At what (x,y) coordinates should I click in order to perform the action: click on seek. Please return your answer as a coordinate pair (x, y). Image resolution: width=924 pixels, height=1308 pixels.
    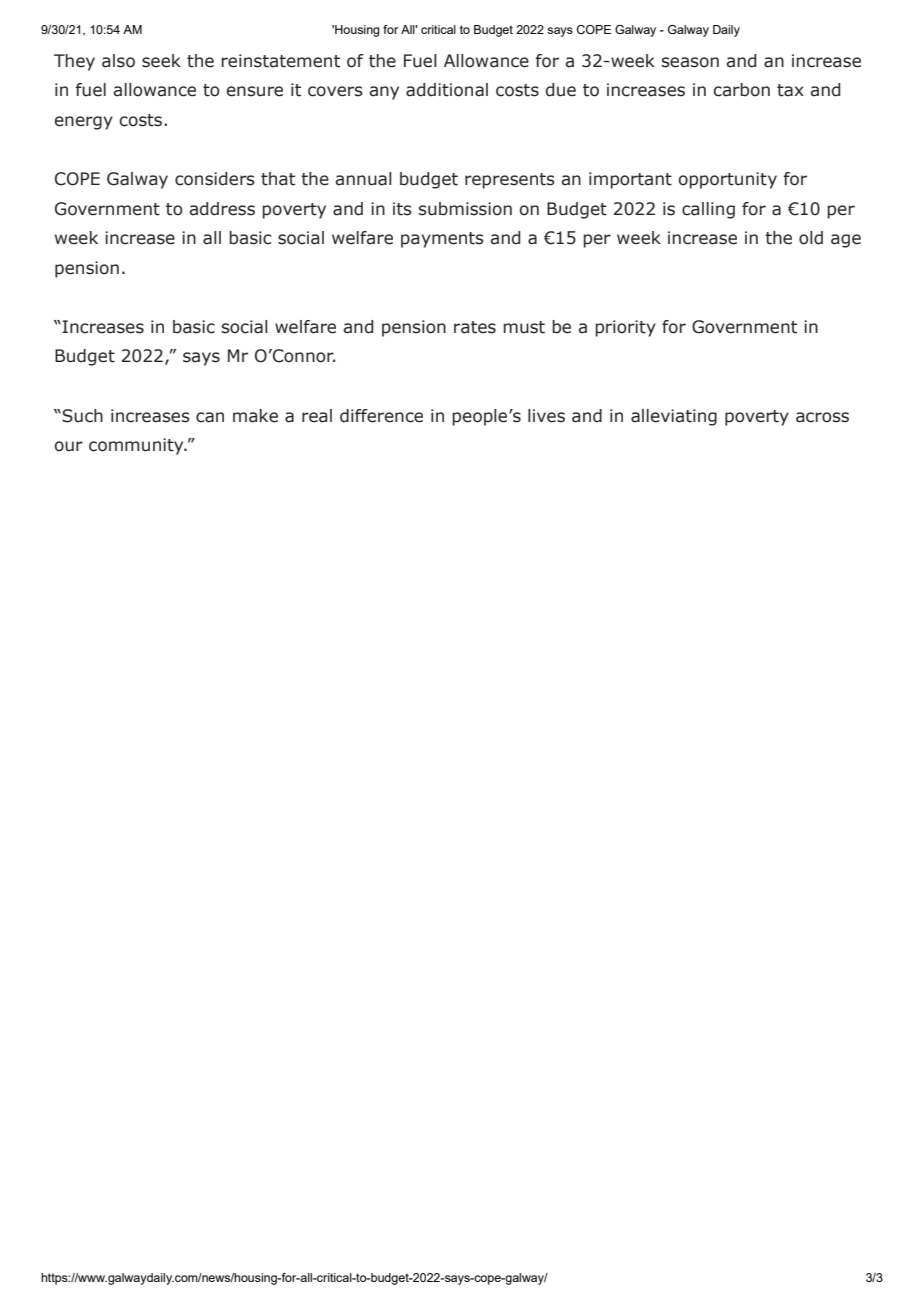
    Looking at the image, I should click on (161, 61).
